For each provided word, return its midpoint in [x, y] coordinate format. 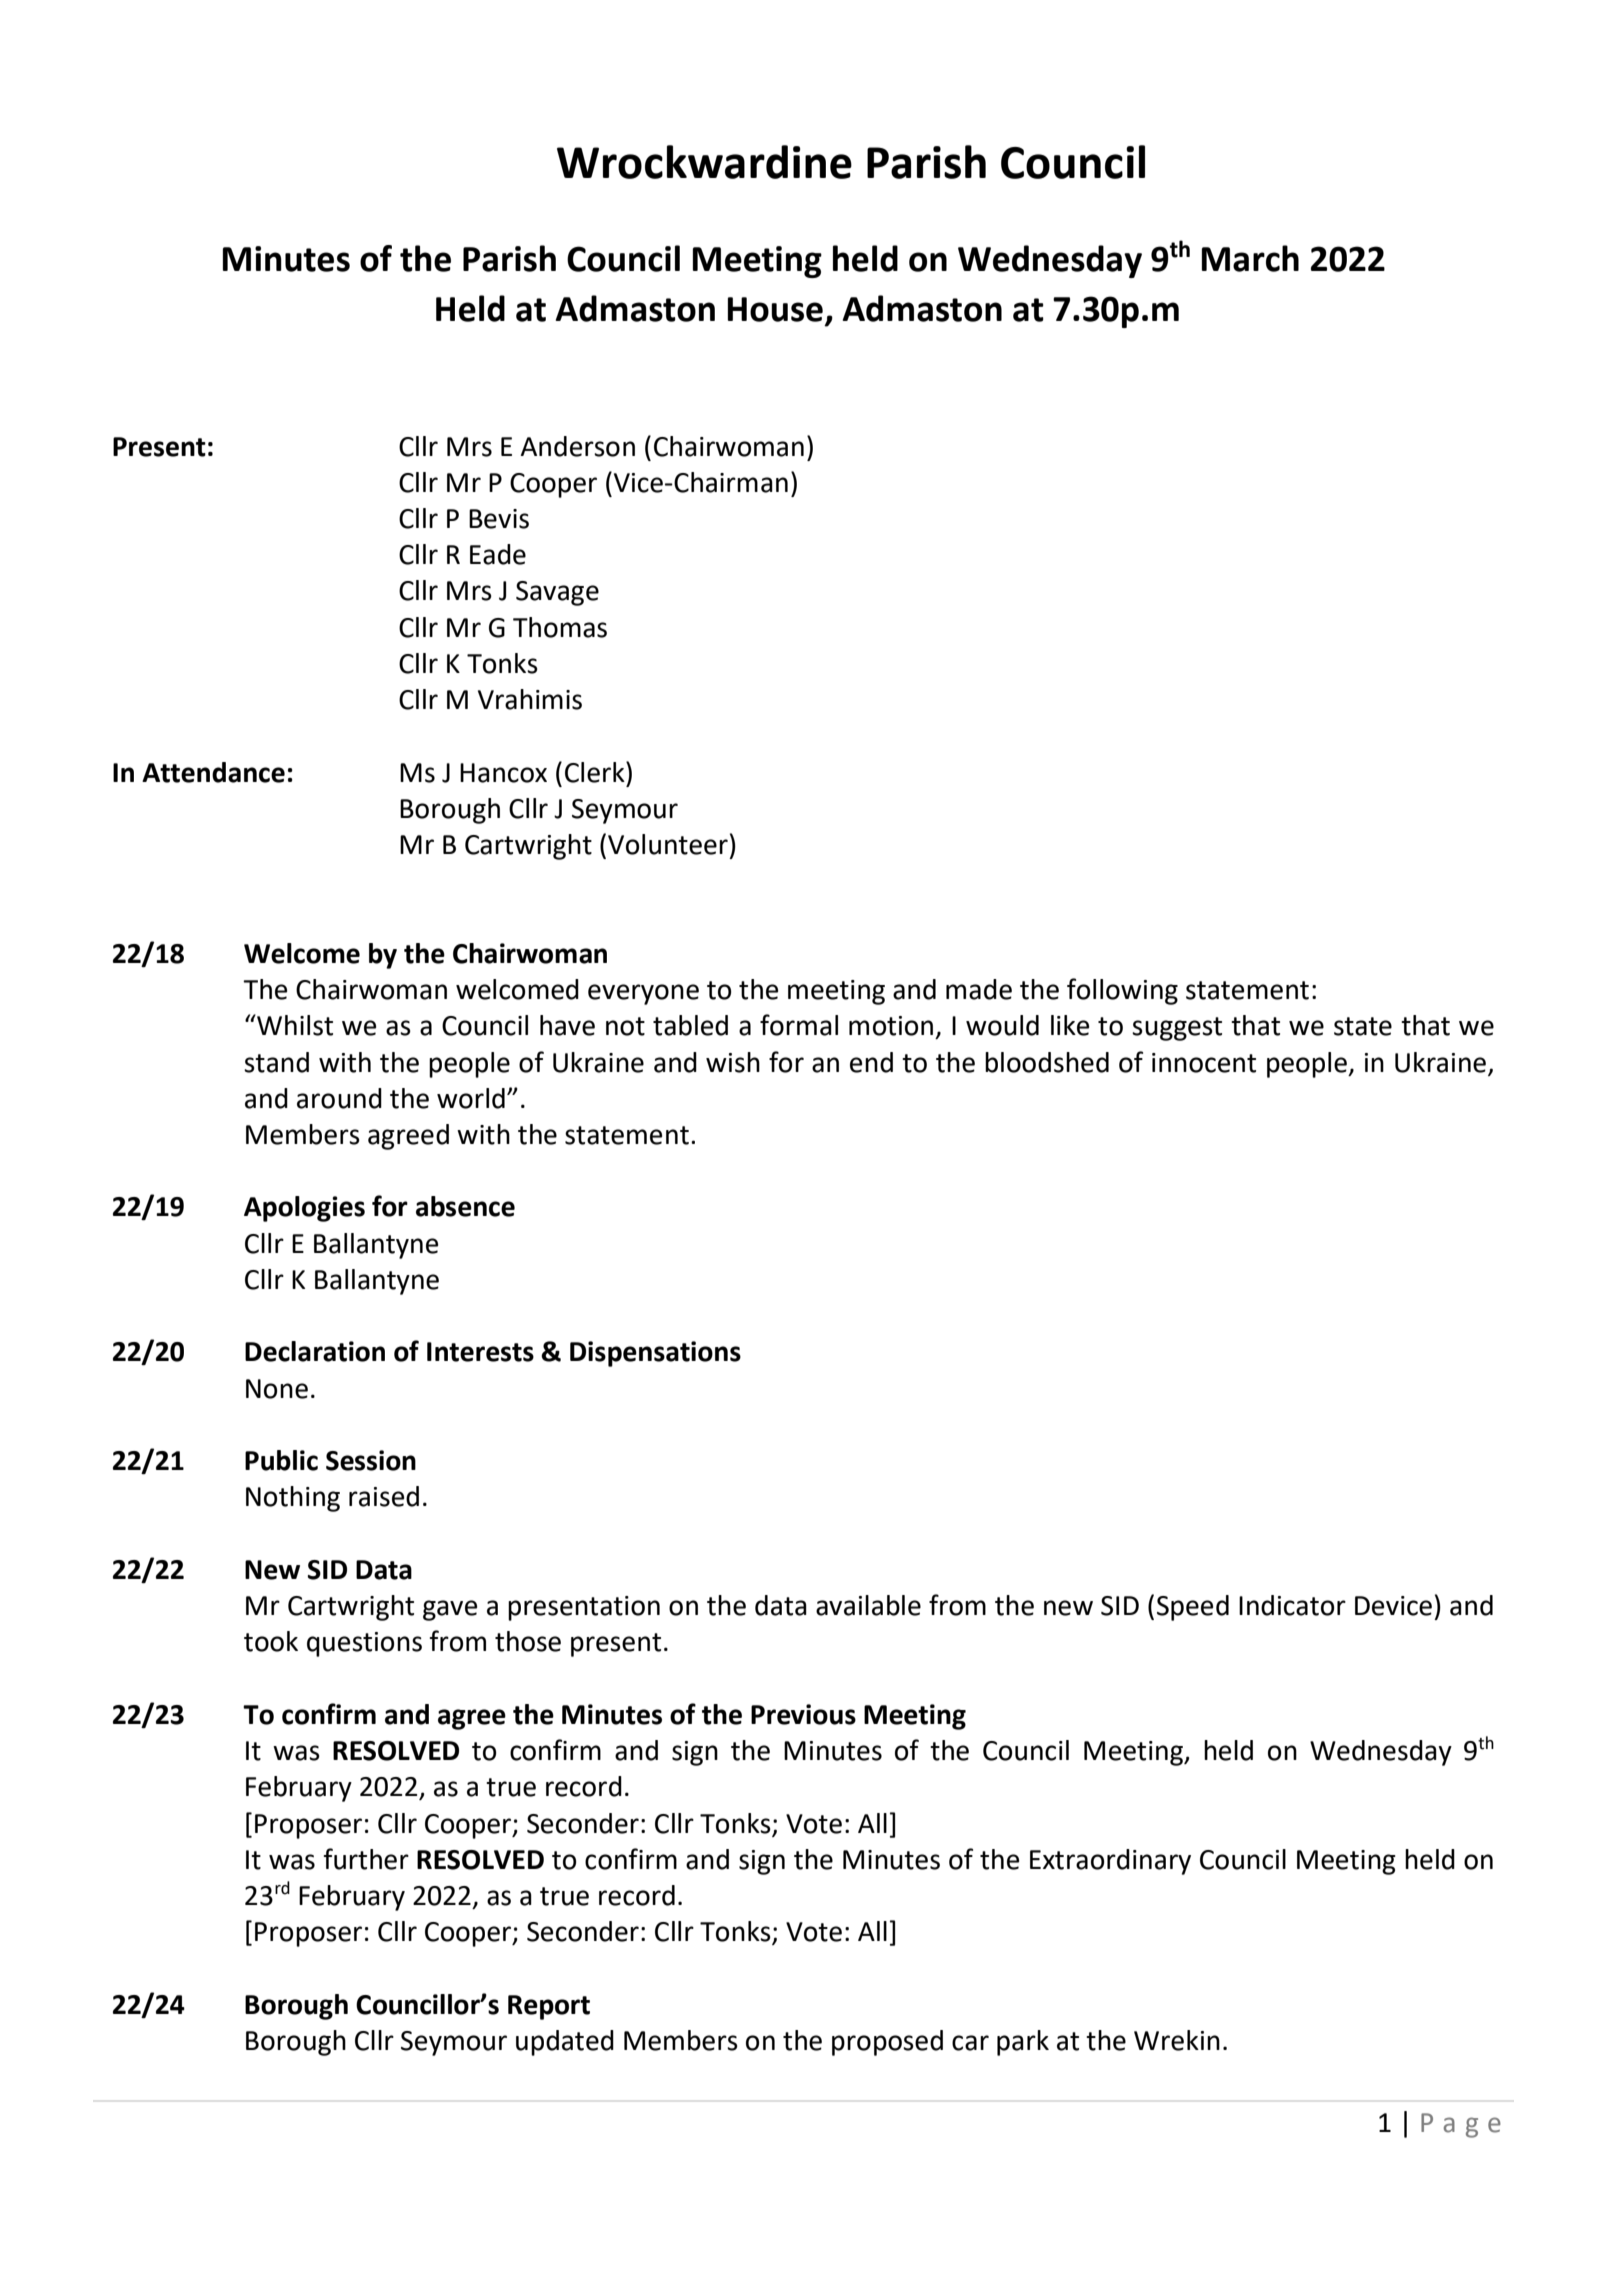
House [775, 309]
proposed [887, 2043]
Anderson [577, 446]
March [1250, 258]
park [1023, 2043]
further [366, 1859]
